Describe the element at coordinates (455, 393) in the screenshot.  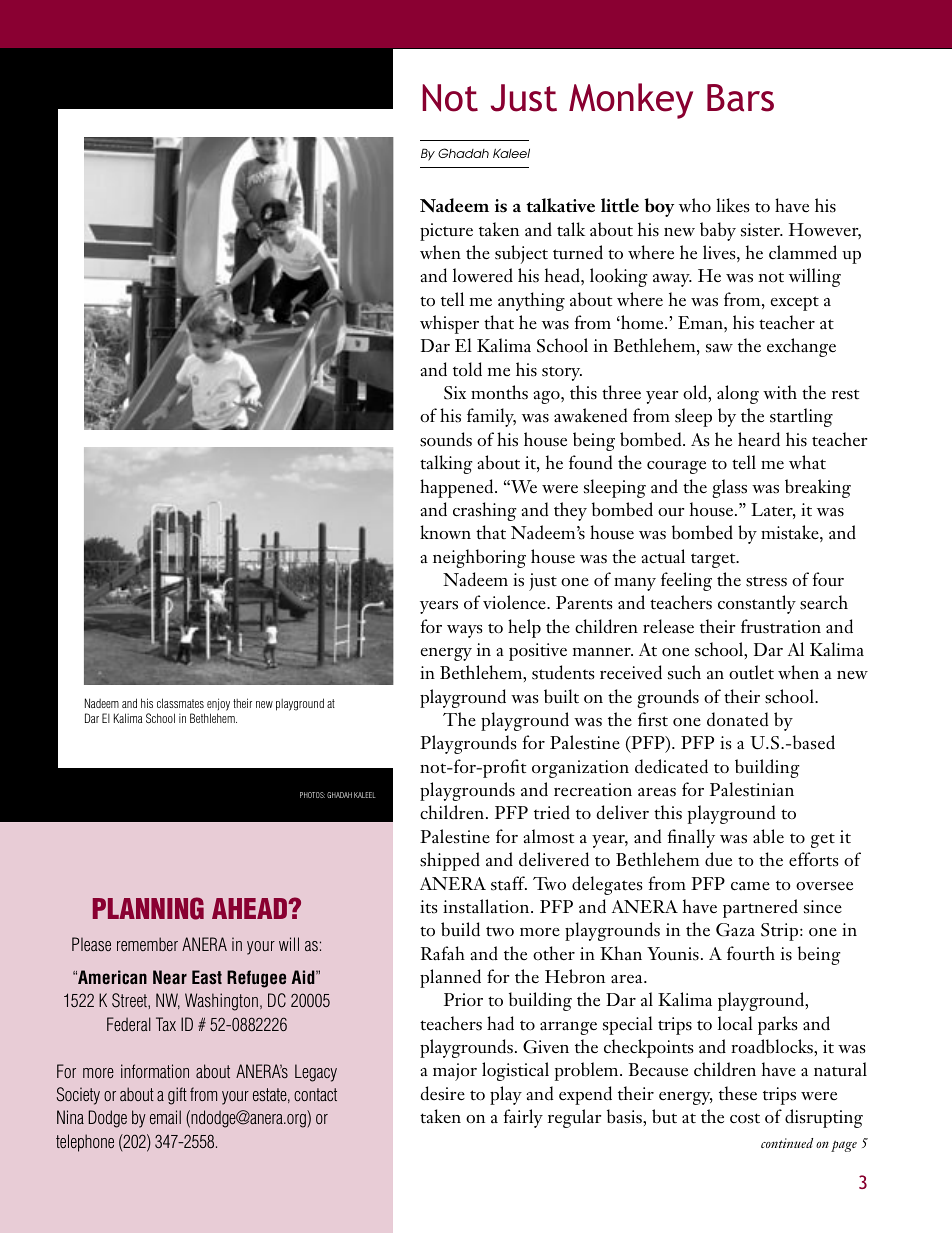
I see `Six` at that location.
